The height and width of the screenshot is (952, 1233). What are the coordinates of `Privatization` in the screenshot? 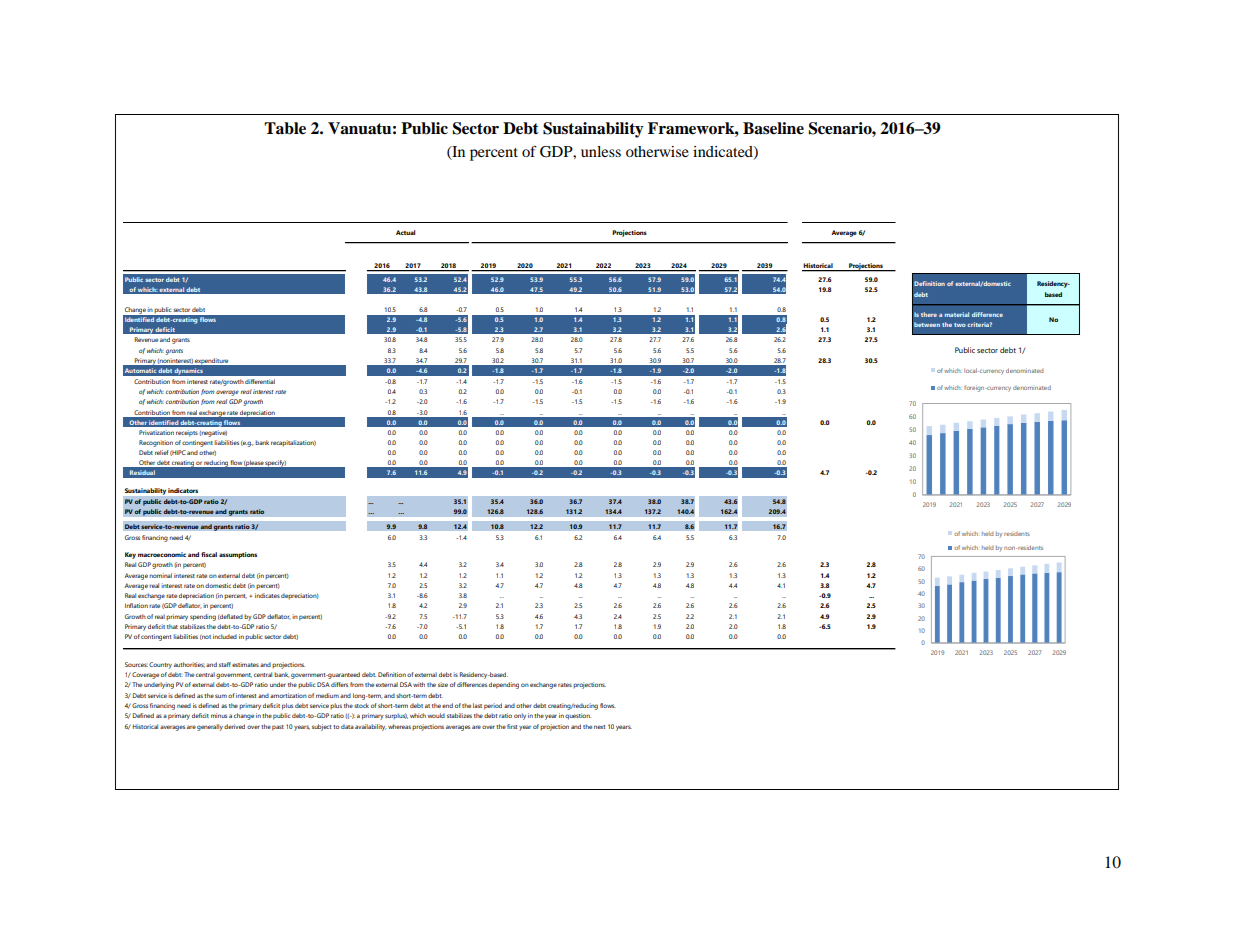 It's located at (156, 432).
